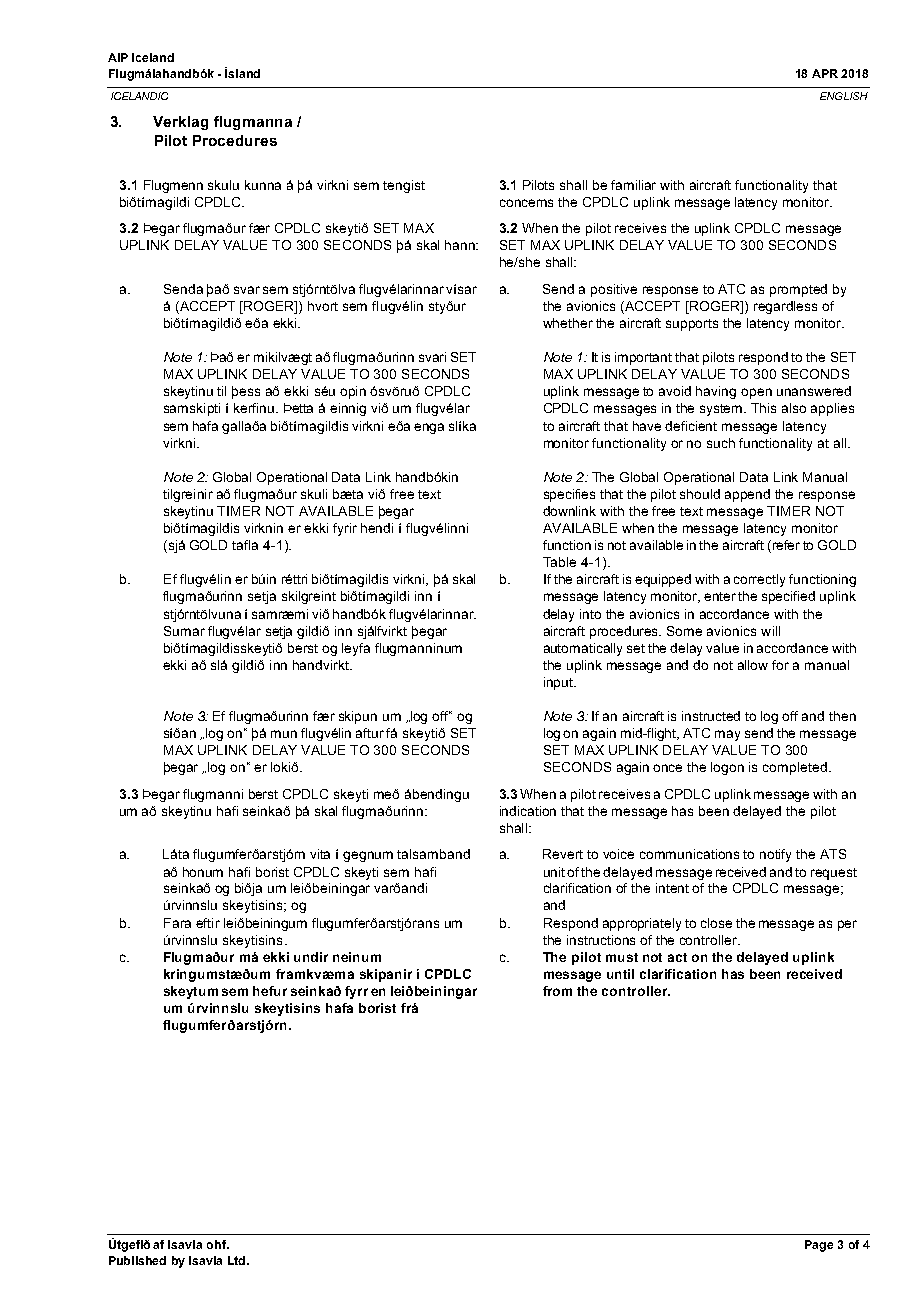 The width and height of the screenshot is (924, 1308). Describe the element at coordinates (557, 991) in the screenshot. I see `from` at that location.
